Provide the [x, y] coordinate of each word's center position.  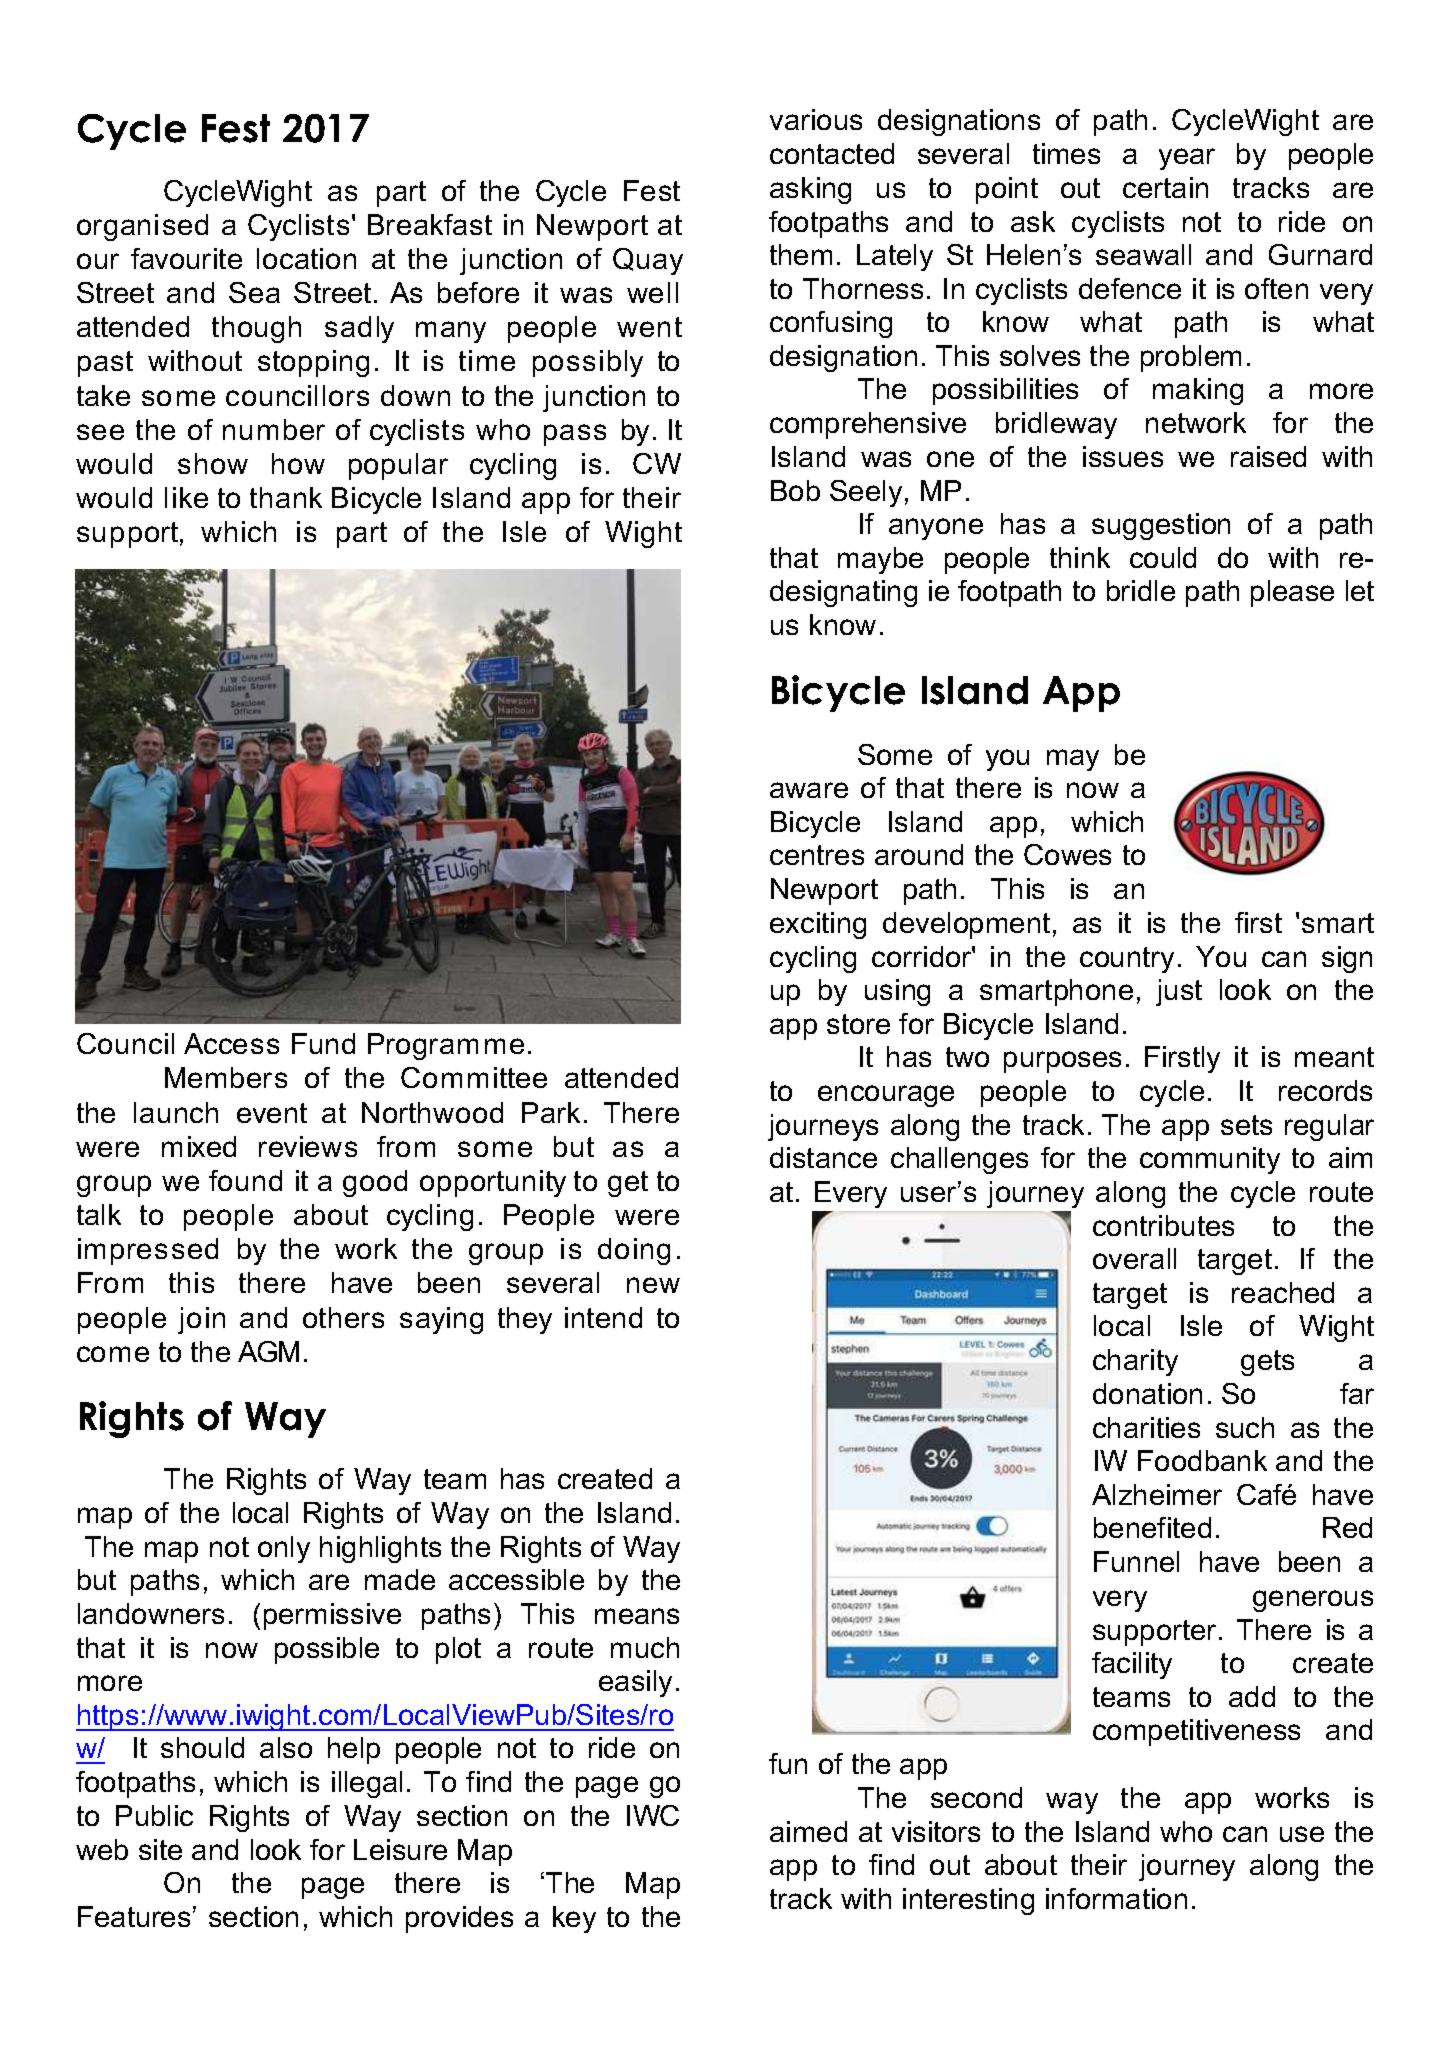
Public [154, 1815]
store [858, 1024]
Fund [323, 1043]
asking [810, 190]
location [306, 258]
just [1179, 992]
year [1187, 159]
